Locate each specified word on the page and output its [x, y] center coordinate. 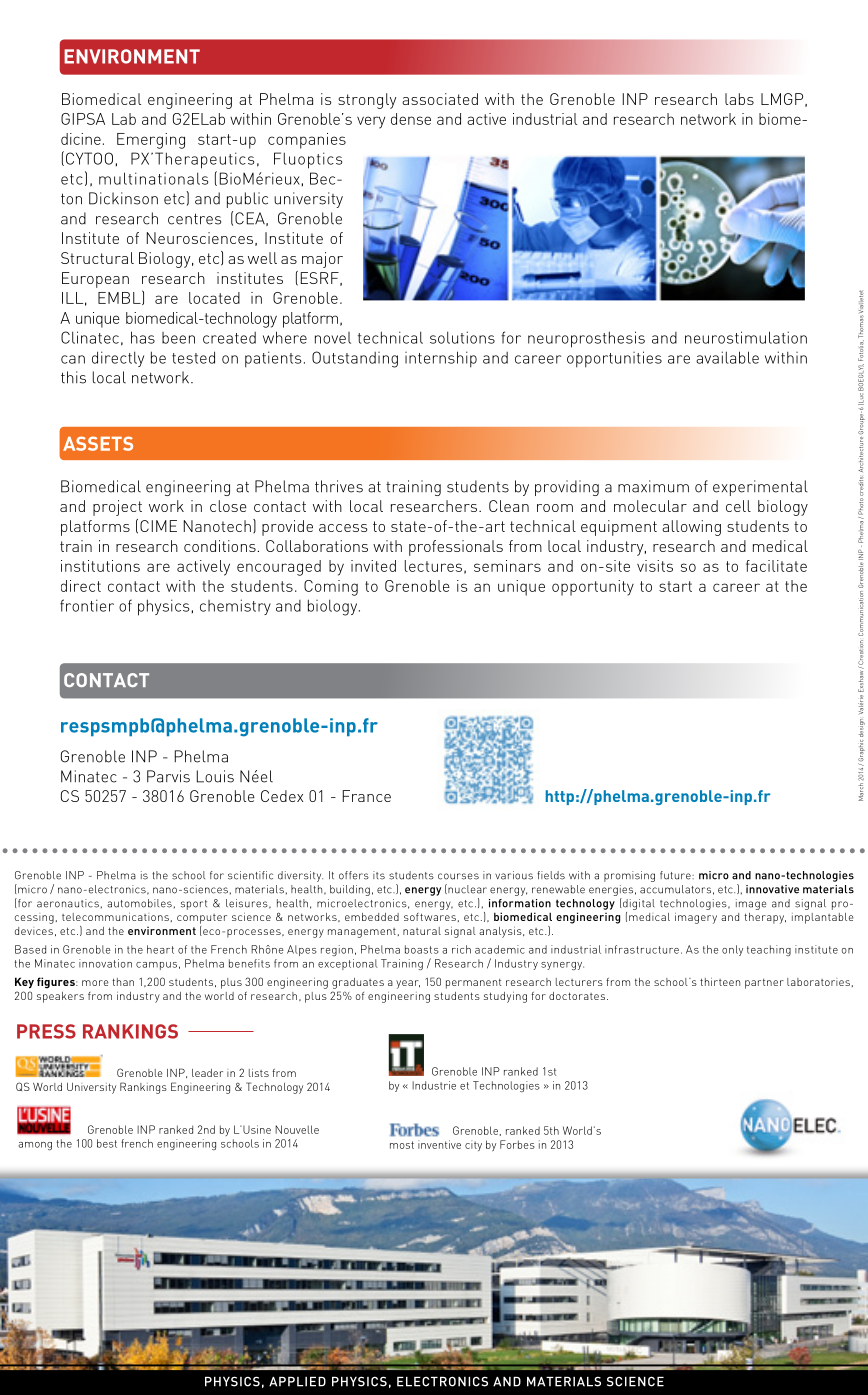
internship [441, 359]
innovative [772, 889]
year [408, 984]
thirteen [720, 982]
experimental [760, 488]
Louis [215, 776]
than [123, 982]
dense [411, 119]
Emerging [151, 141]
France [367, 796]
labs [739, 99]
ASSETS [98, 443]
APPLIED [297, 1382]
